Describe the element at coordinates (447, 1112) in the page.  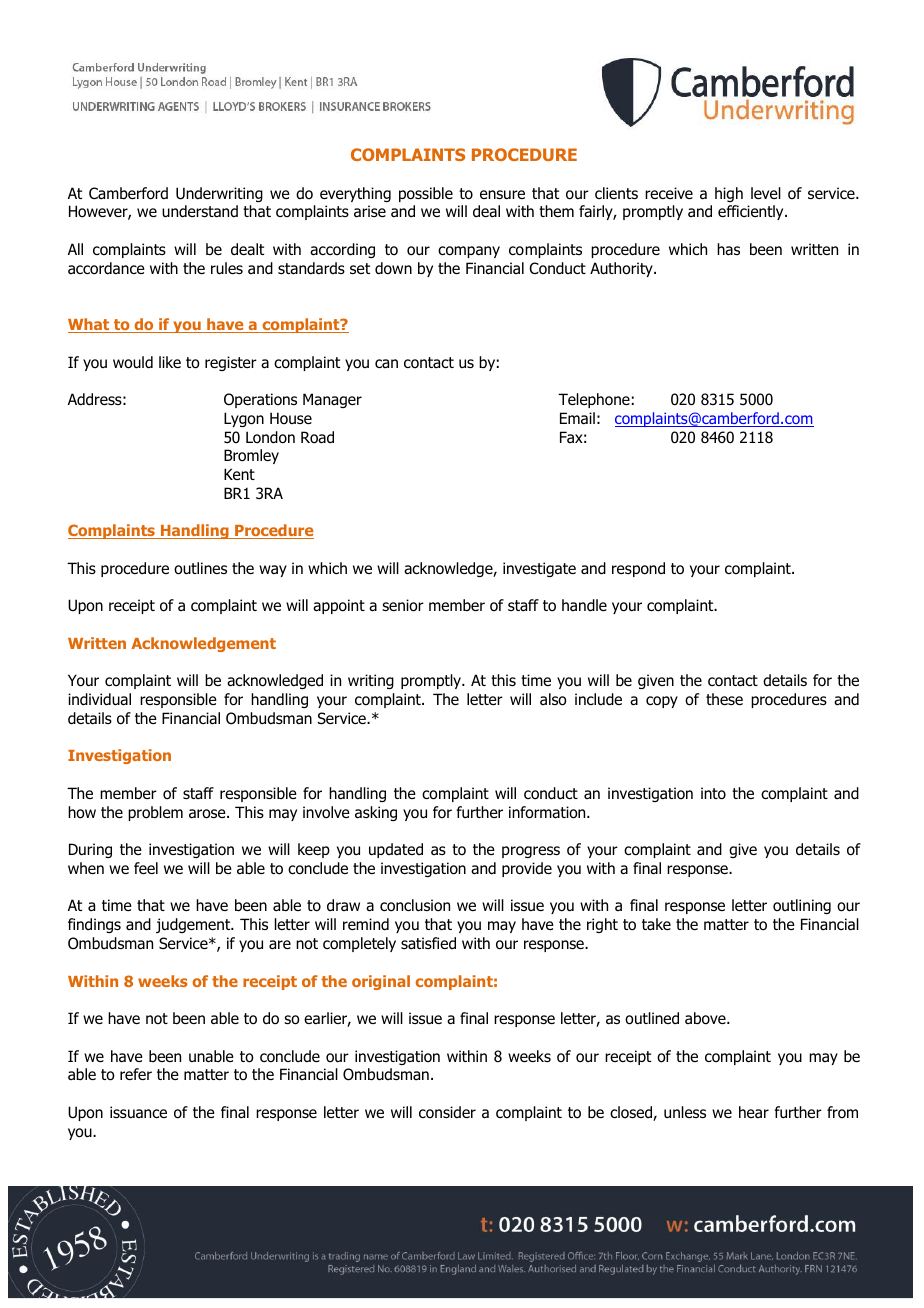
I see `consider` at that location.
